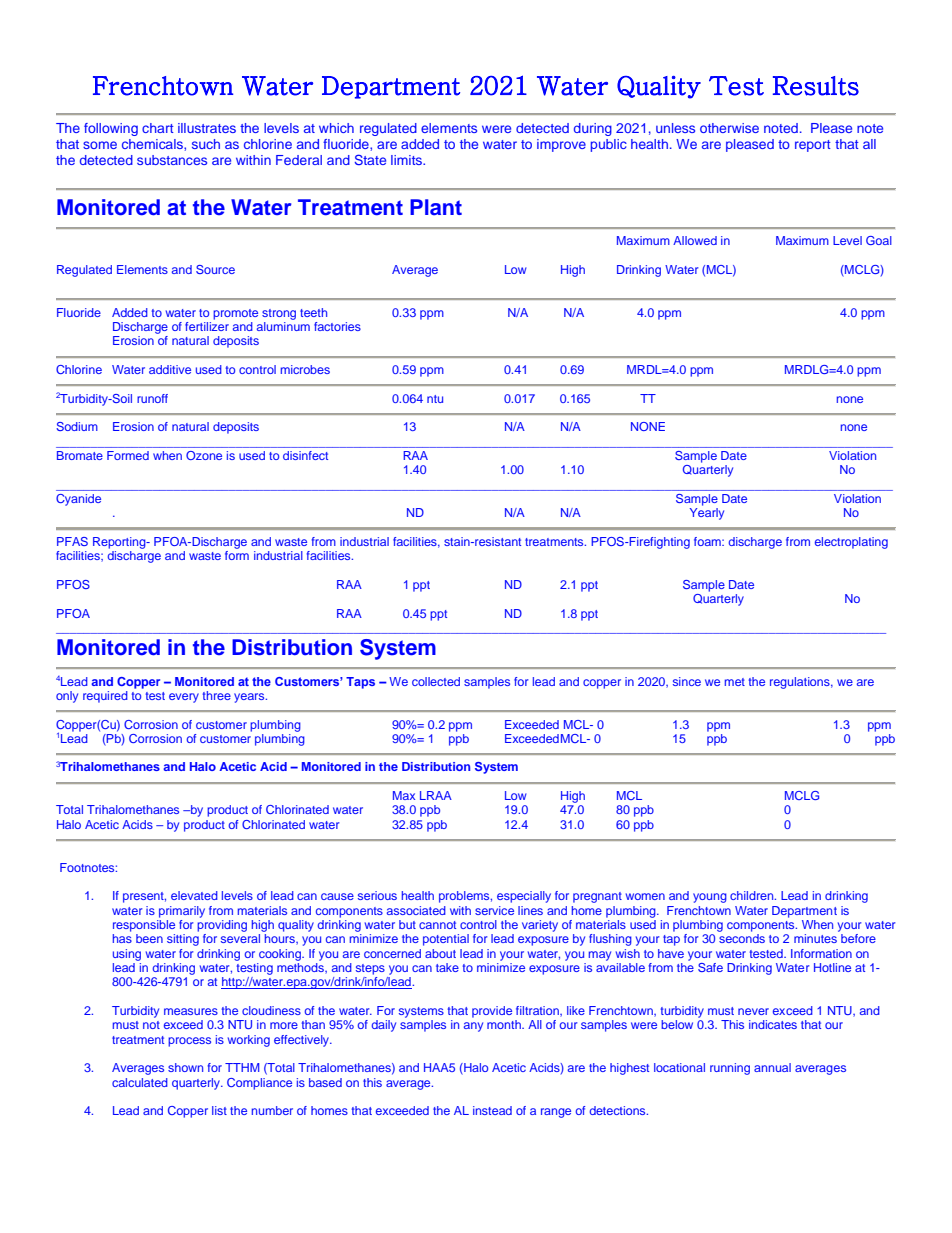 This document has width=952, height=1233. What do you see at coordinates (157, 128) in the document?
I see `chart` at bounding box center [157, 128].
